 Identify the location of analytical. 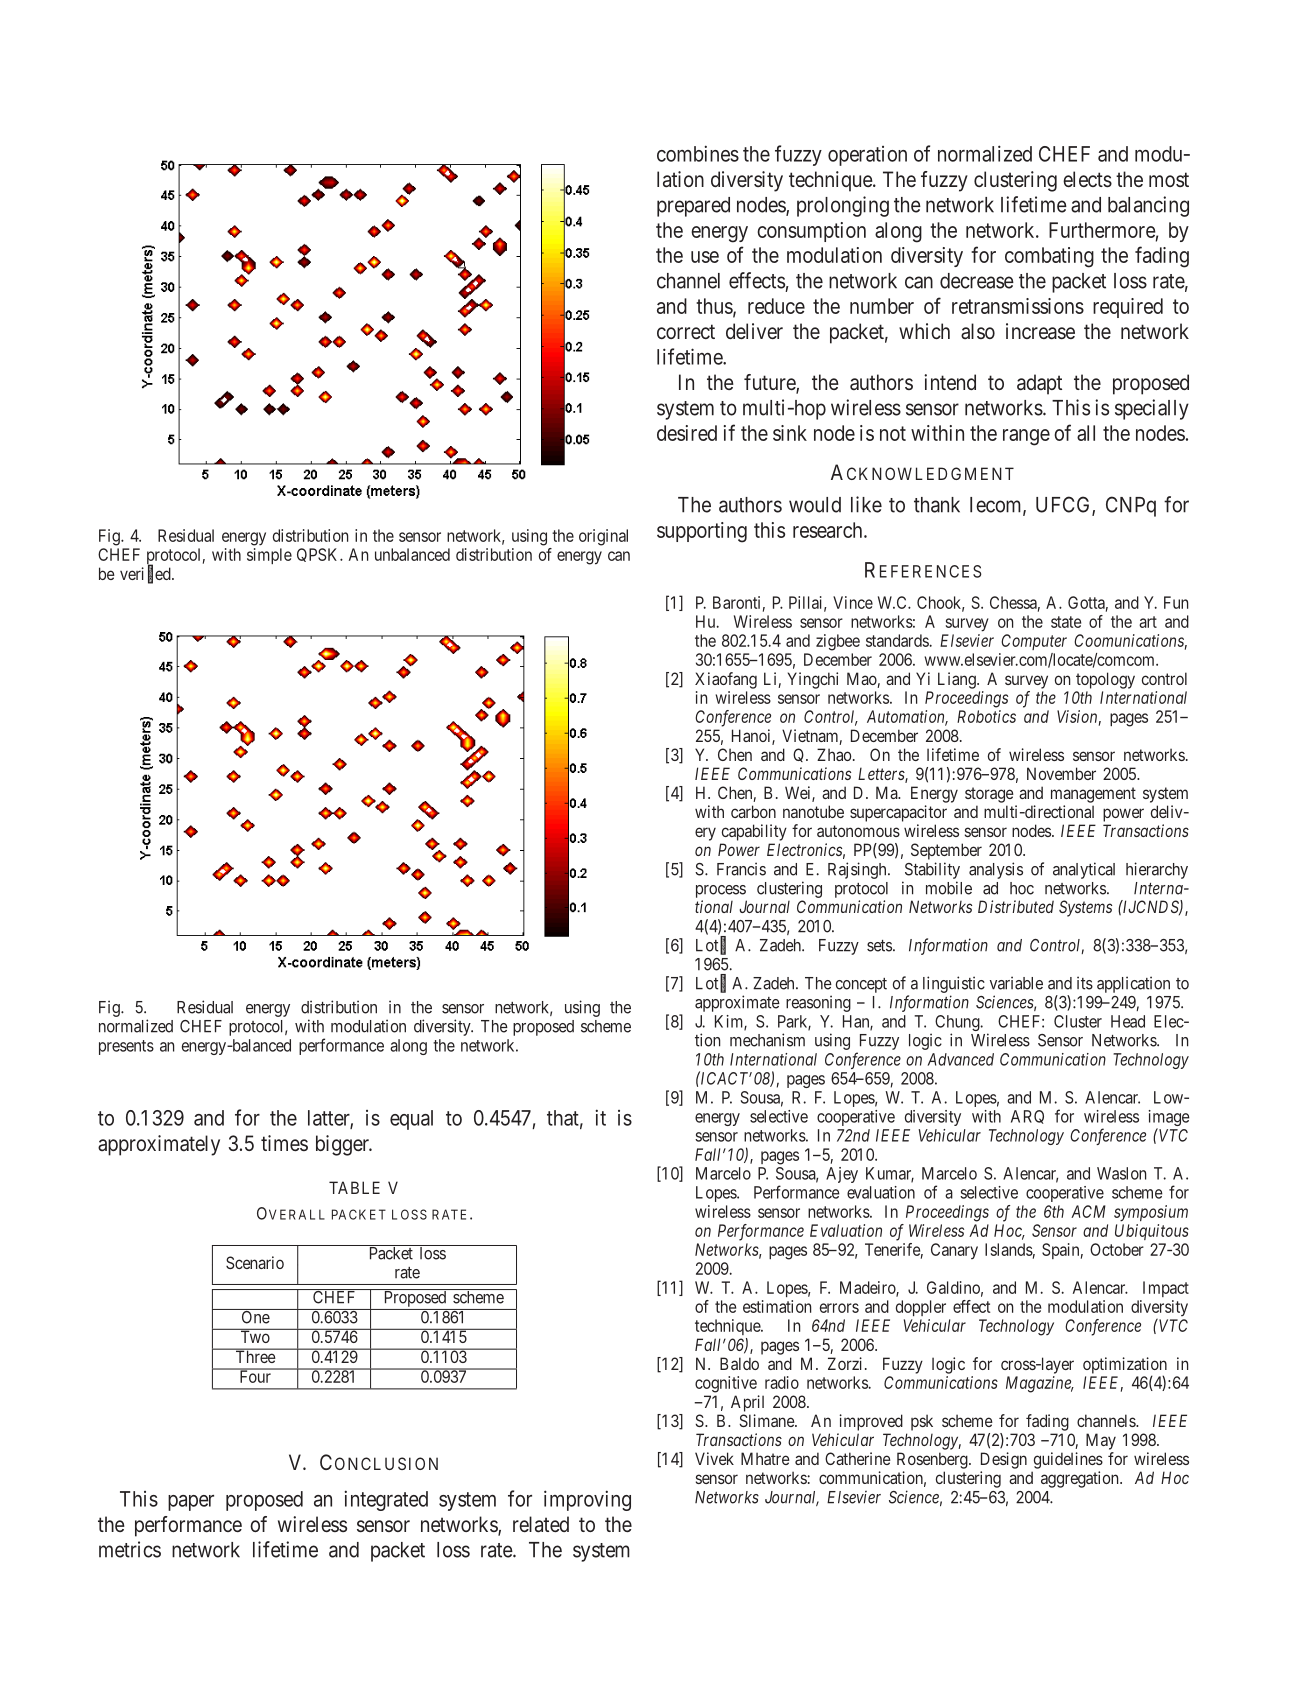
(1084, 870).
